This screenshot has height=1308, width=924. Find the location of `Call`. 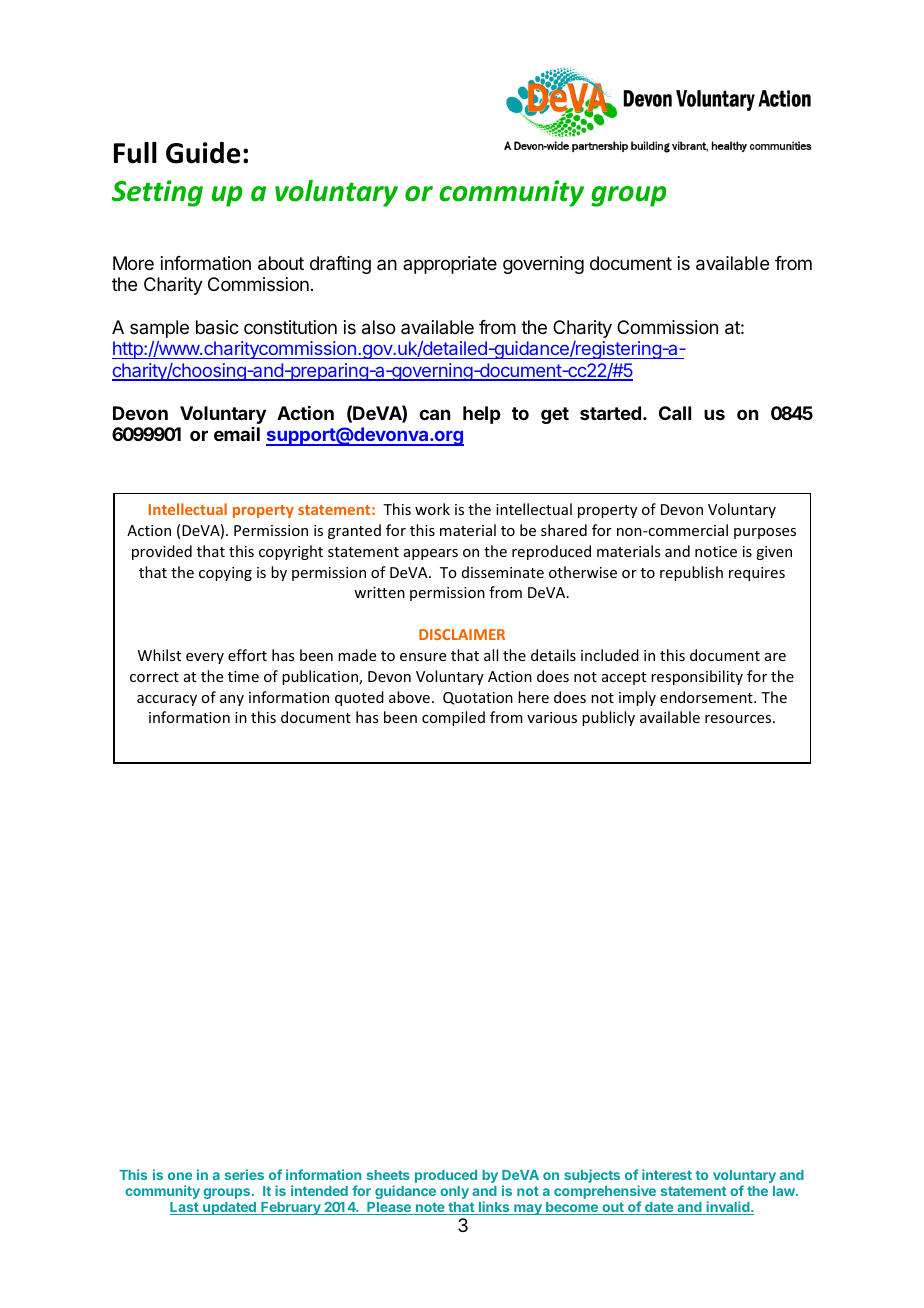

Call is located at coordinates (675, 413).
